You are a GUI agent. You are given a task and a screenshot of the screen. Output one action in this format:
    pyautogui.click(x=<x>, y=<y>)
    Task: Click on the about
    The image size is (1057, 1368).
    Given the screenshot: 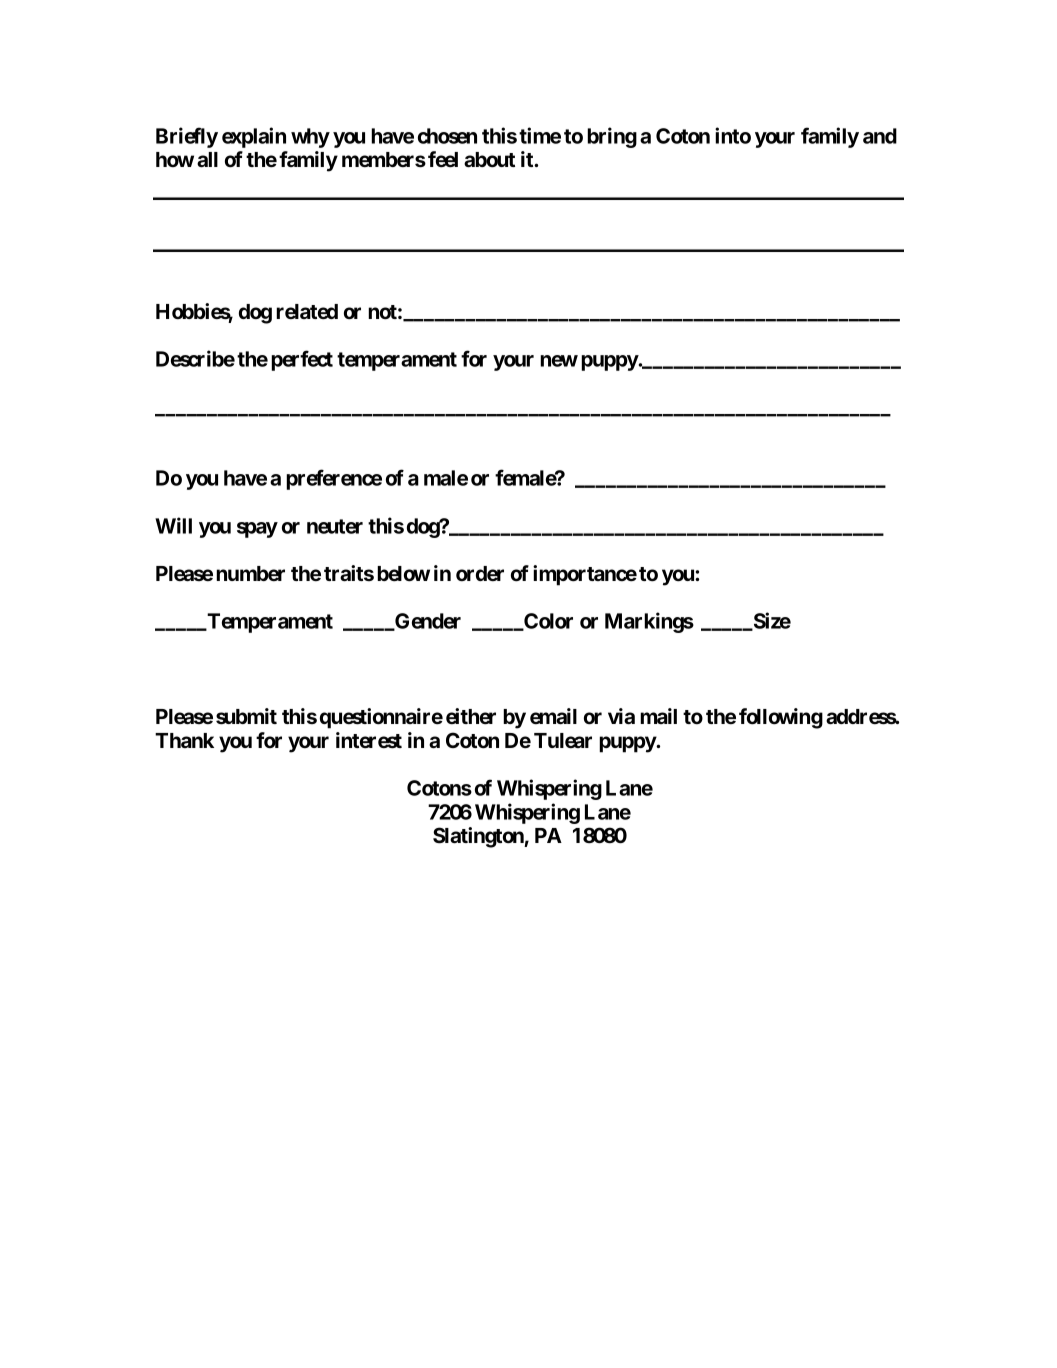 What is the action you would take?
    pyautogui.click(x=489, y=160)
